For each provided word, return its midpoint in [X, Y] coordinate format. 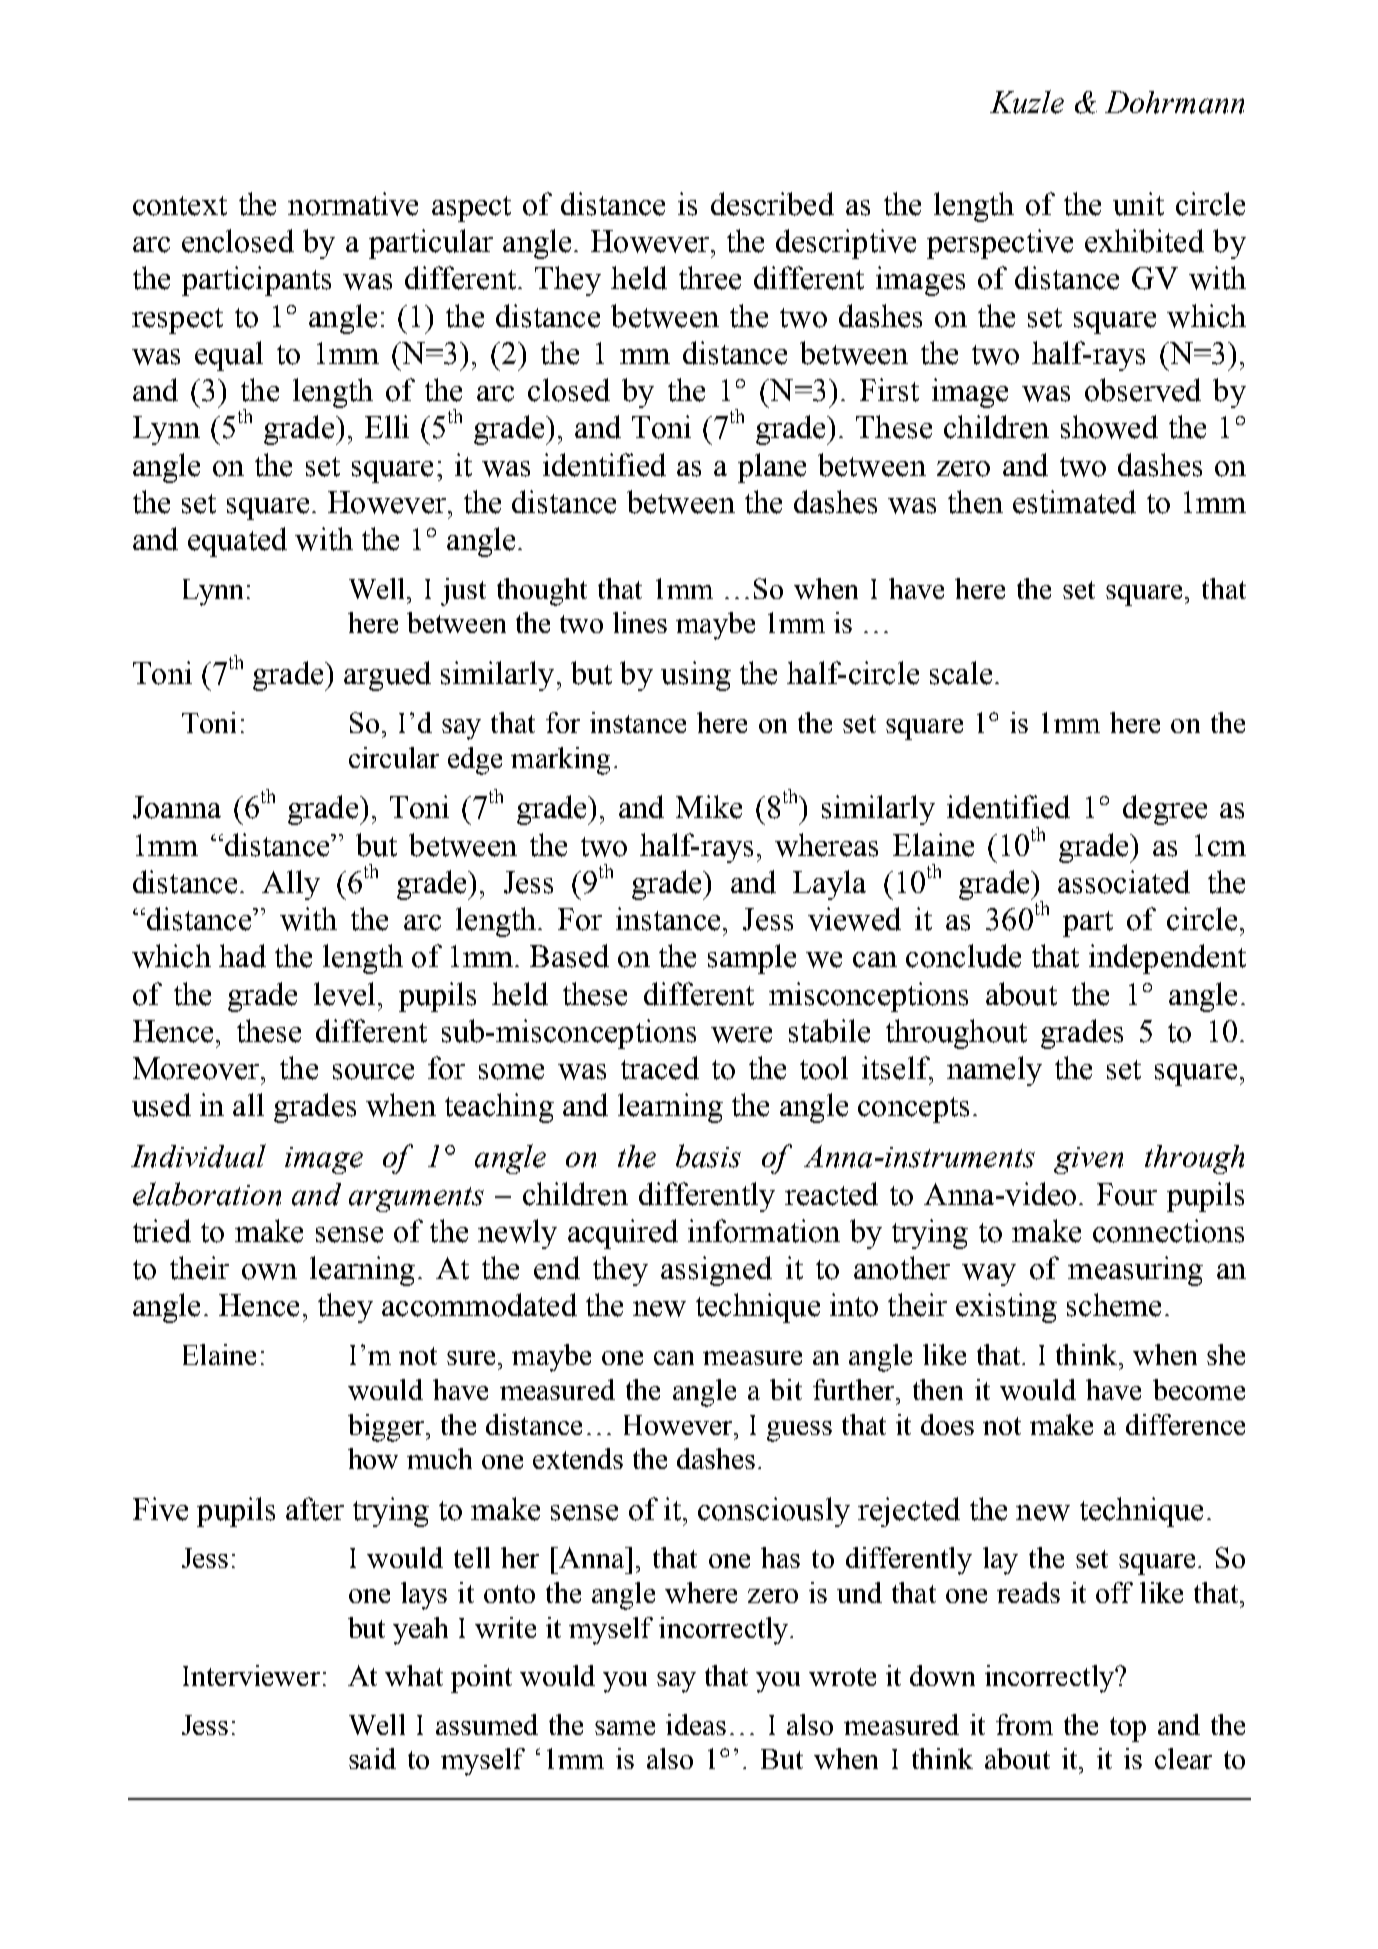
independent [1167, 959]
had [242, 956]
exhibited [1144, 241]
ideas [696, 1724]
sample [752, 959]
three [710, 278]
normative [353, 204]
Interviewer [251, 1675]
